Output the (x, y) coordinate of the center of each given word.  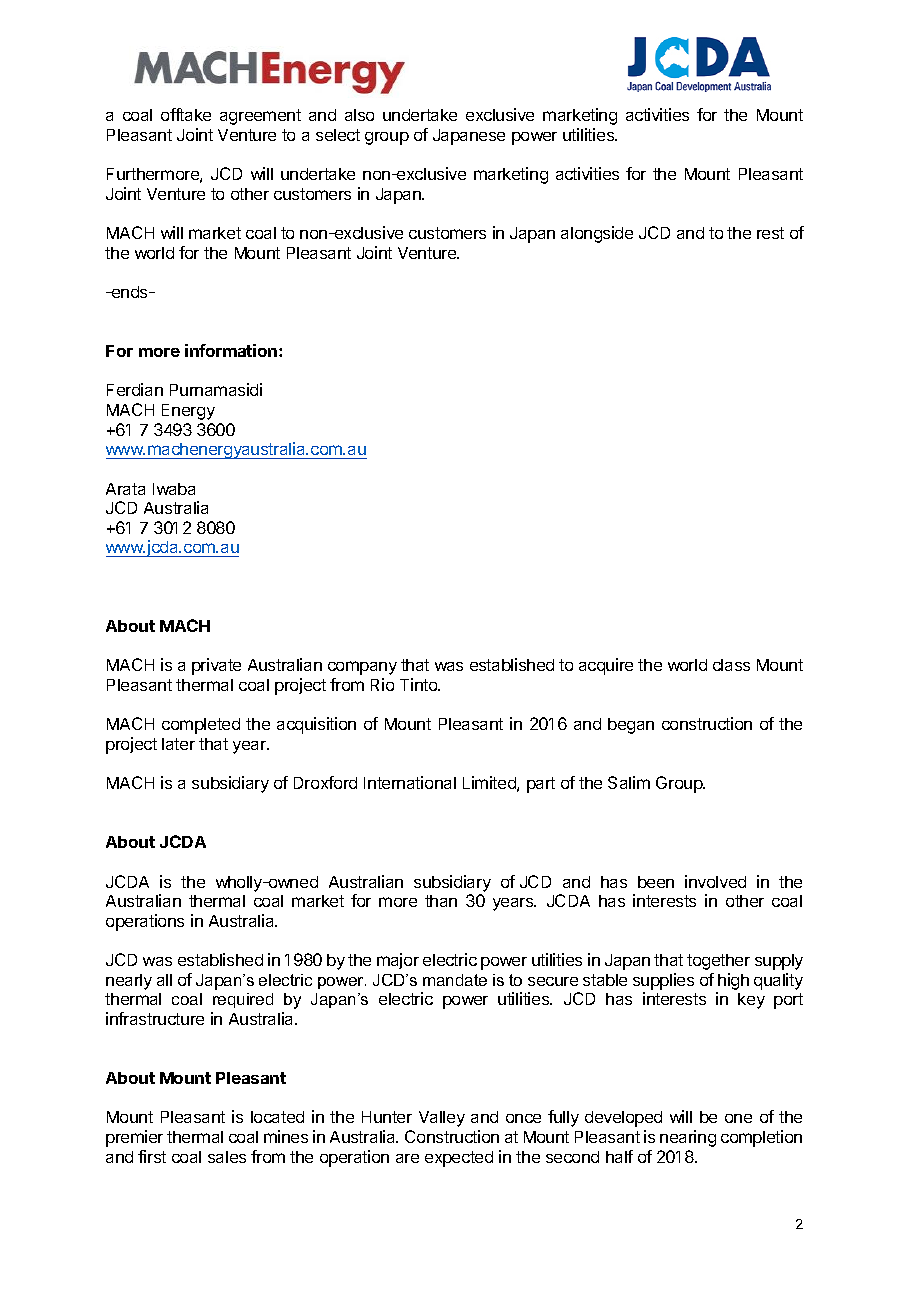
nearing (688, 1138)
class (731, 665)
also (359, 115)
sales (227, 1157)
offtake (186, 114)
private (216, 666)
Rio (382, 684)
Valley (442, 1119)
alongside (597, 234)
